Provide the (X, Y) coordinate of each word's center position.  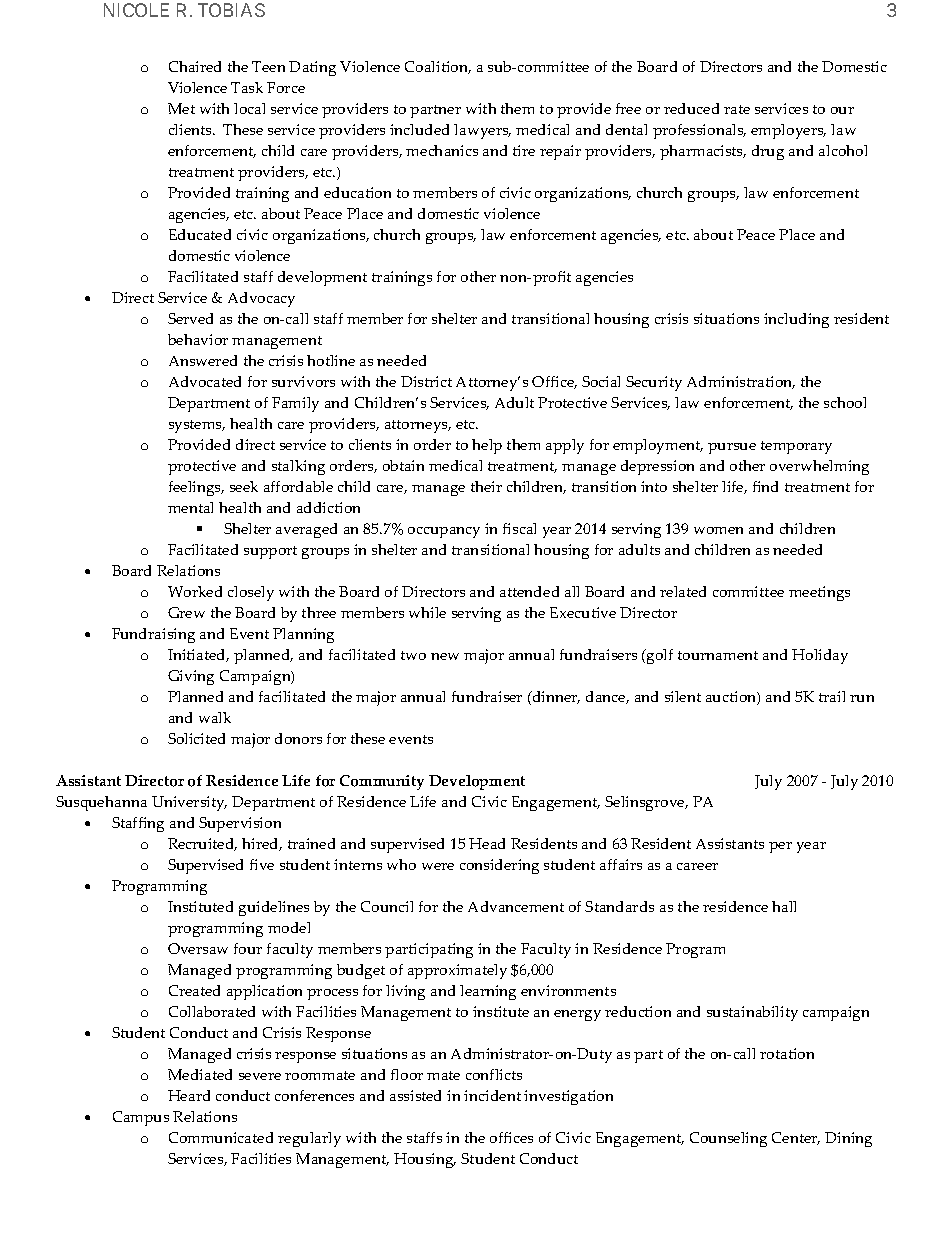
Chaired (195, 66)
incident (492, 1095)
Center (796, 1138)
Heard (189, 1095)
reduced (691, 108)
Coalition (438, 67)
